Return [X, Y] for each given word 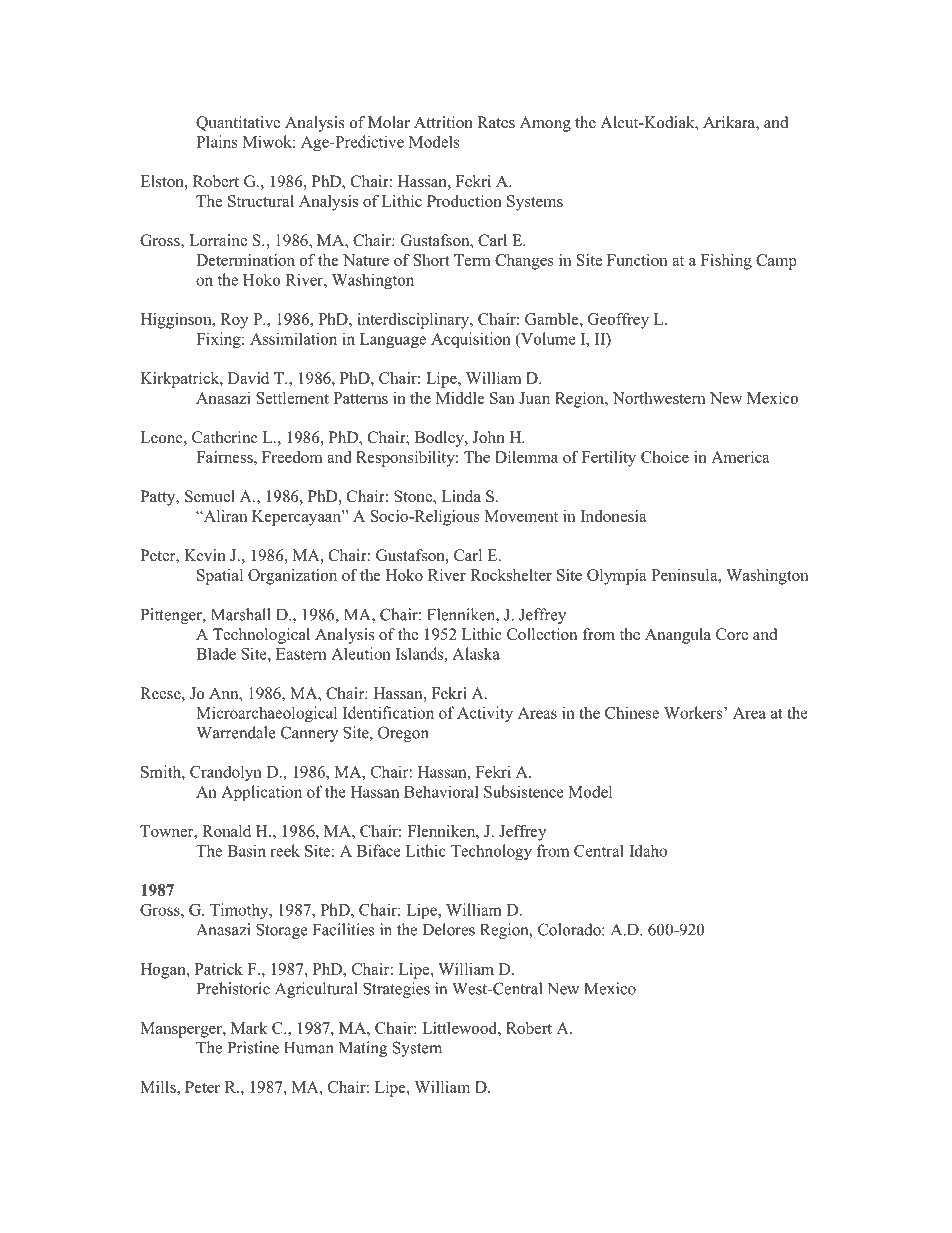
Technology [491, 852]
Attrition [443, 122]
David [248, 378]
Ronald [226, 831]
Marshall [241, 614]
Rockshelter [511, 575]
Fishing [726, 262]
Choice [665, 457]
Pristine [253, 1047]
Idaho [648, 850]
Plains [217, 141]
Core [732, 634]
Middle [460, 398]
